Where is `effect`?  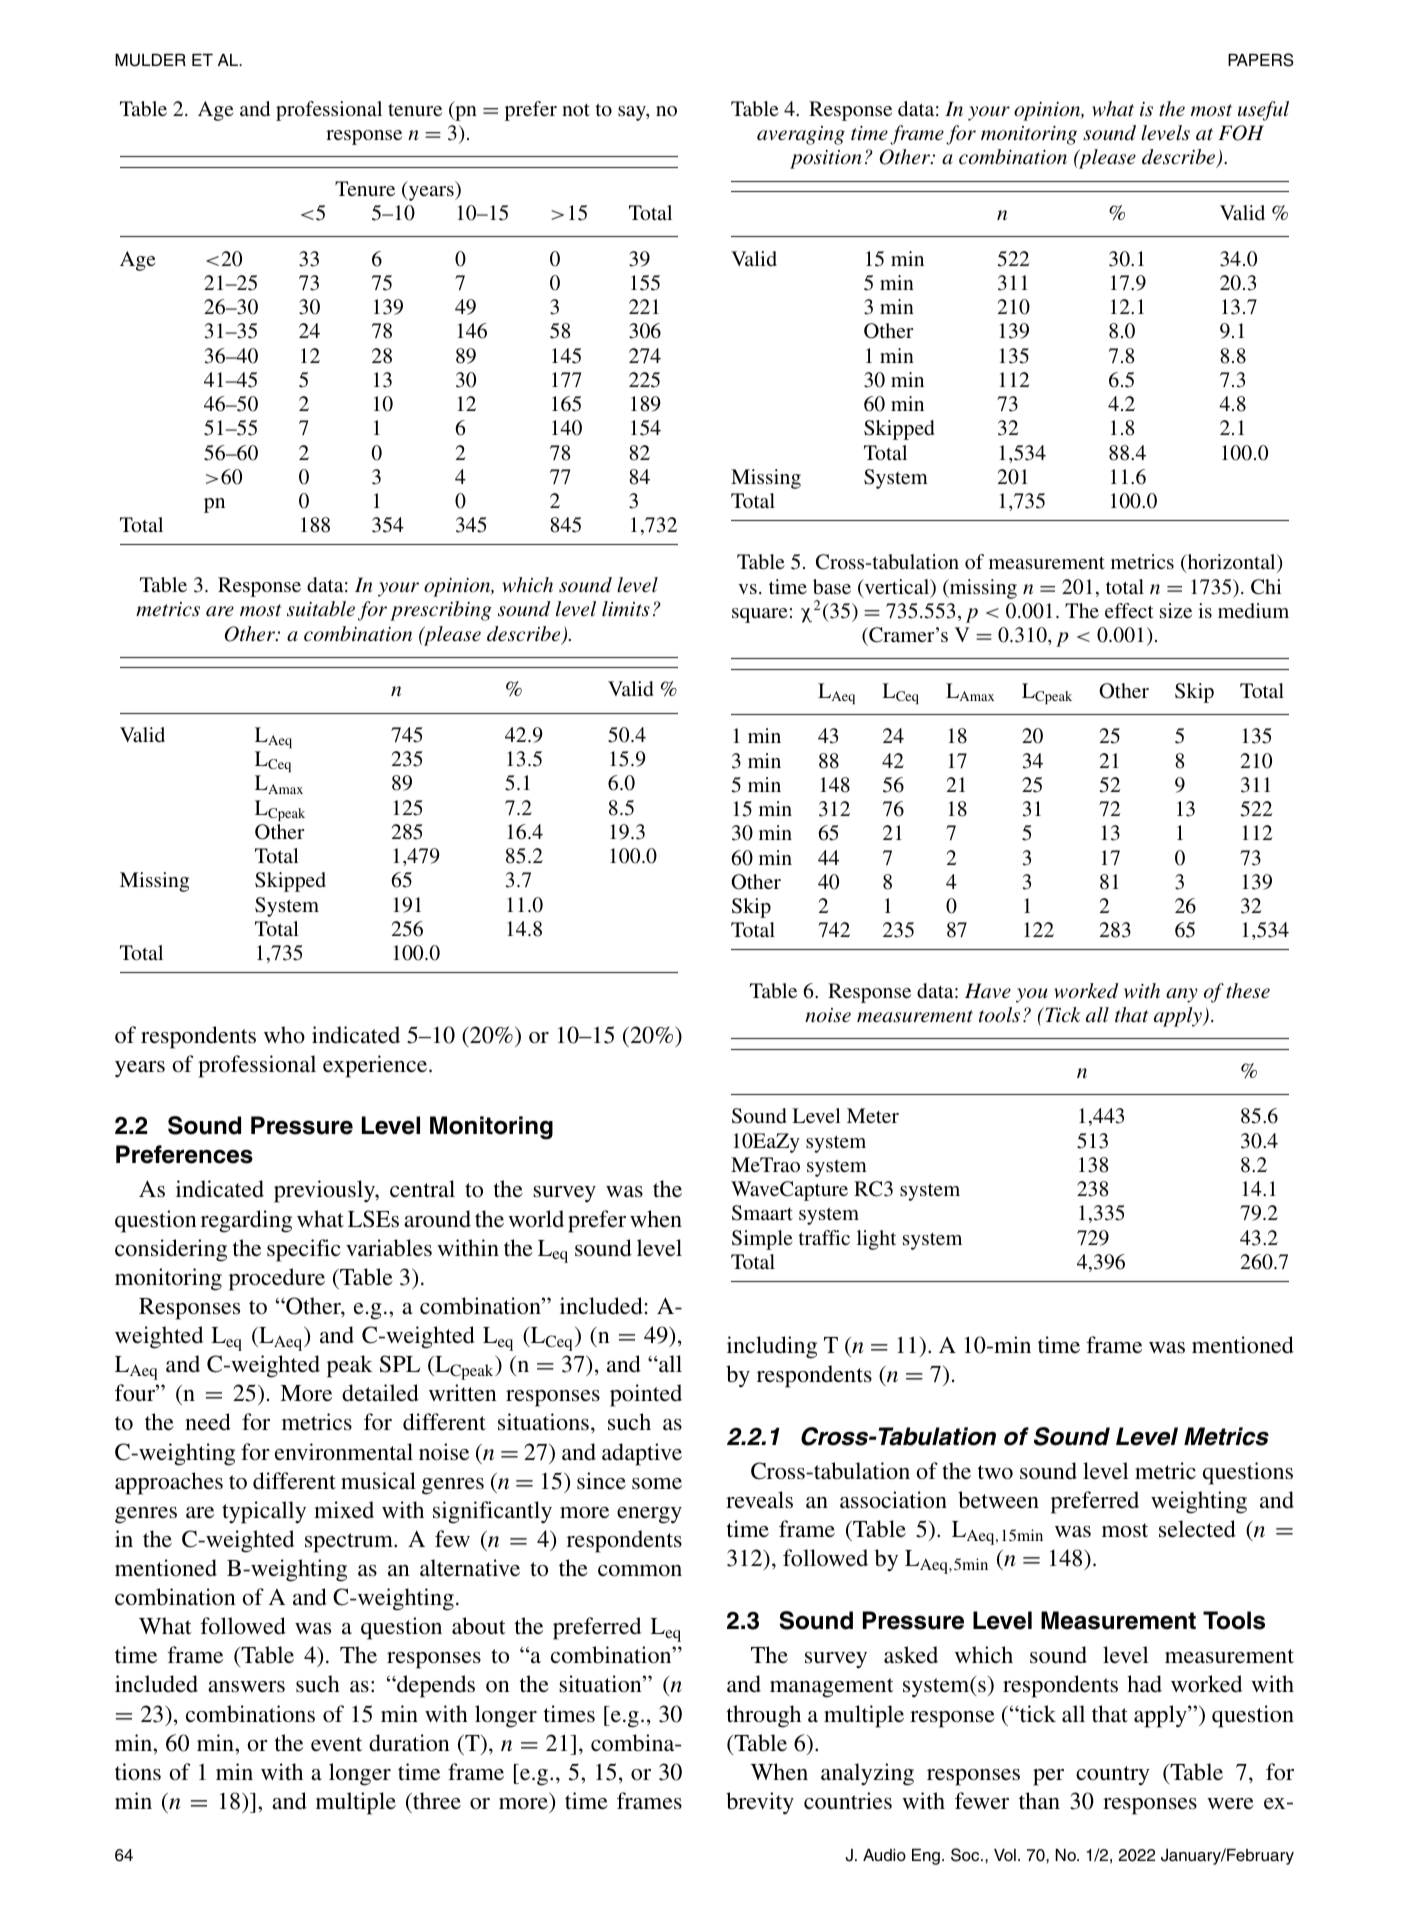
effect is located at coordinates (1129, 610).
